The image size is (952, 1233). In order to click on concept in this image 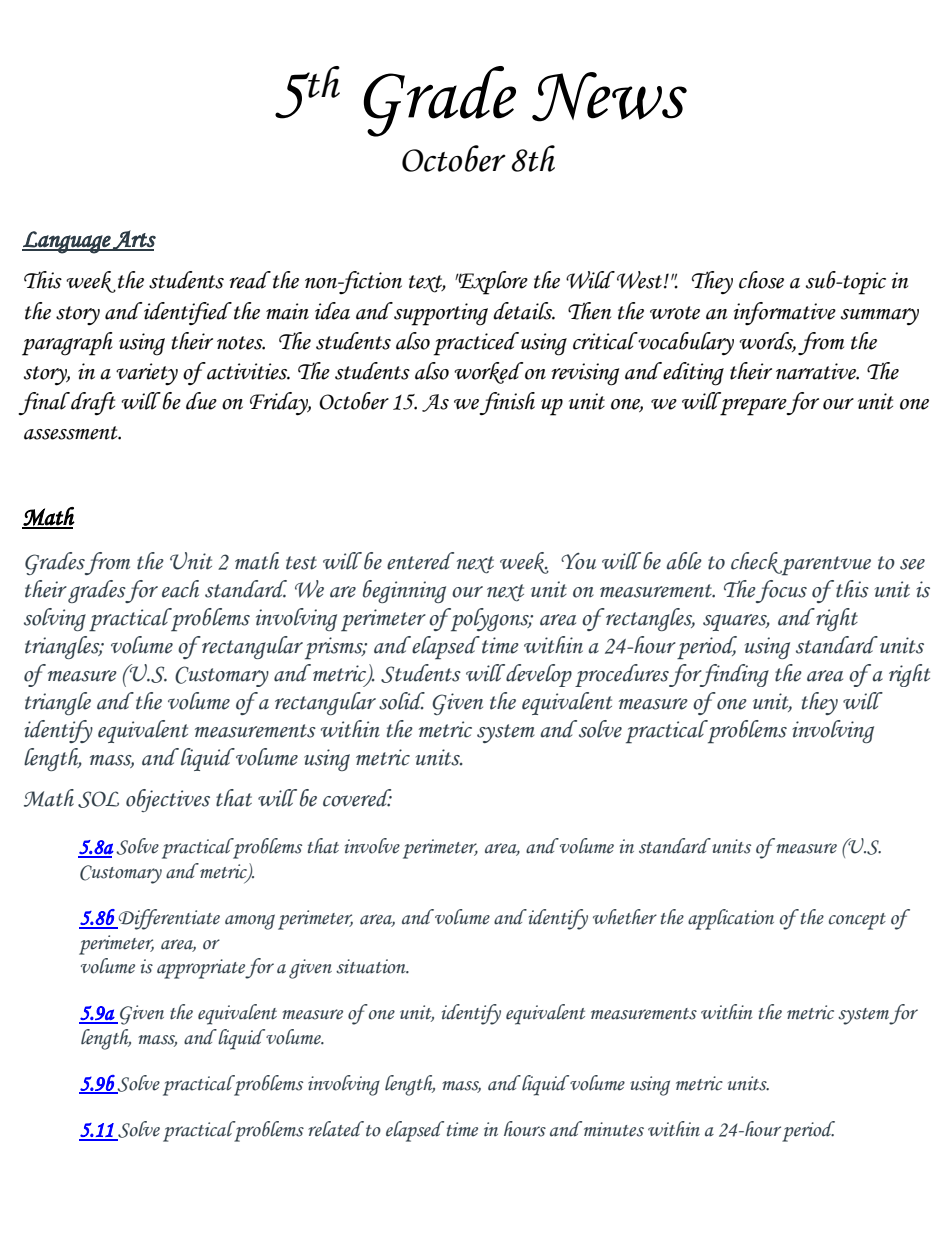, I will do `click(857, 921)`.
